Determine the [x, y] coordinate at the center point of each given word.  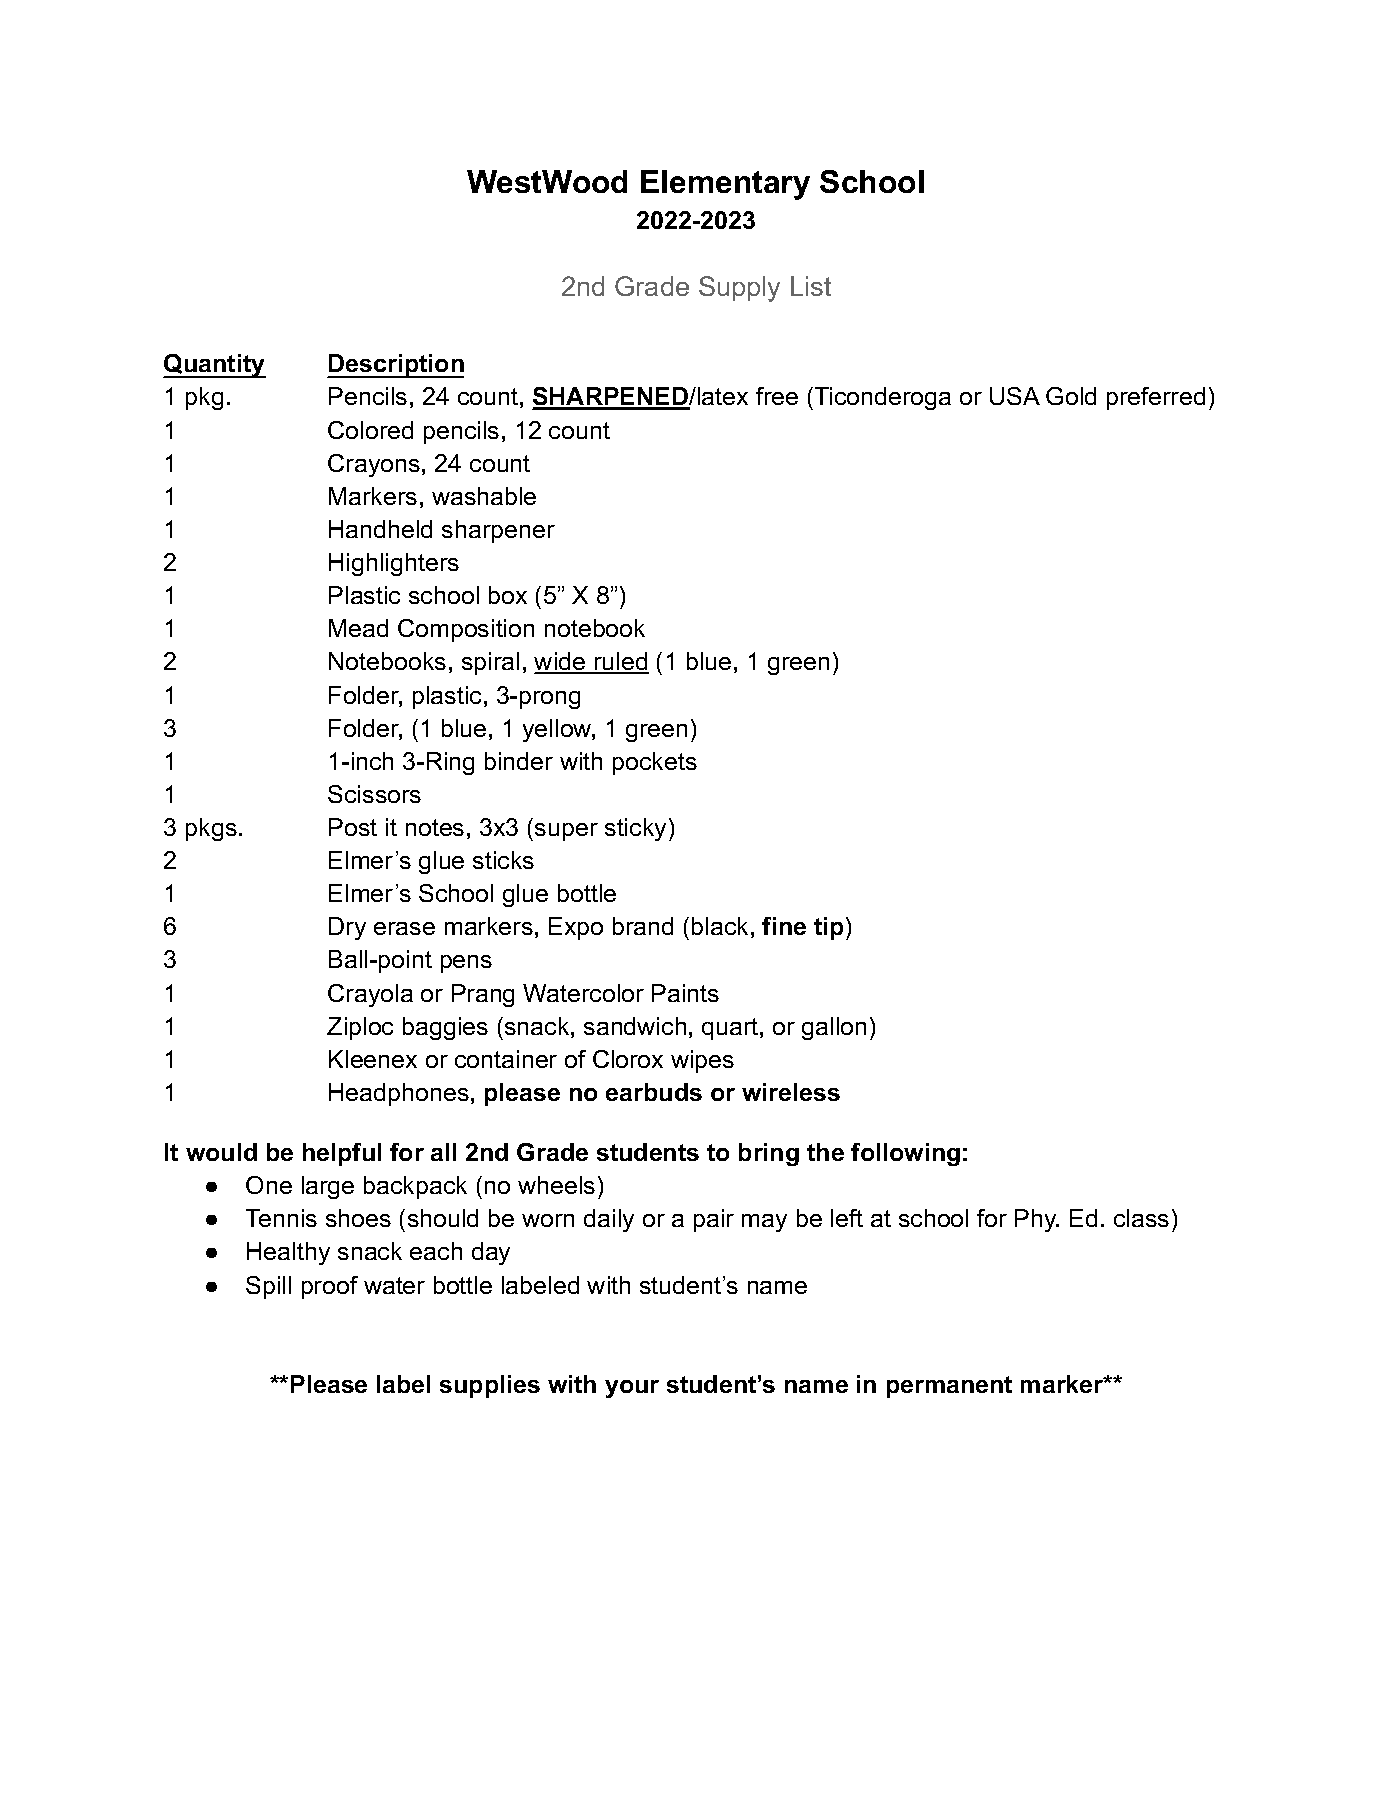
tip [830, 928]
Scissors [374, 794]
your [632, 1389]
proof [330, 1287]
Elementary [725, 185]
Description [395, 366]
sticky [635, 829]
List [811, 286]
